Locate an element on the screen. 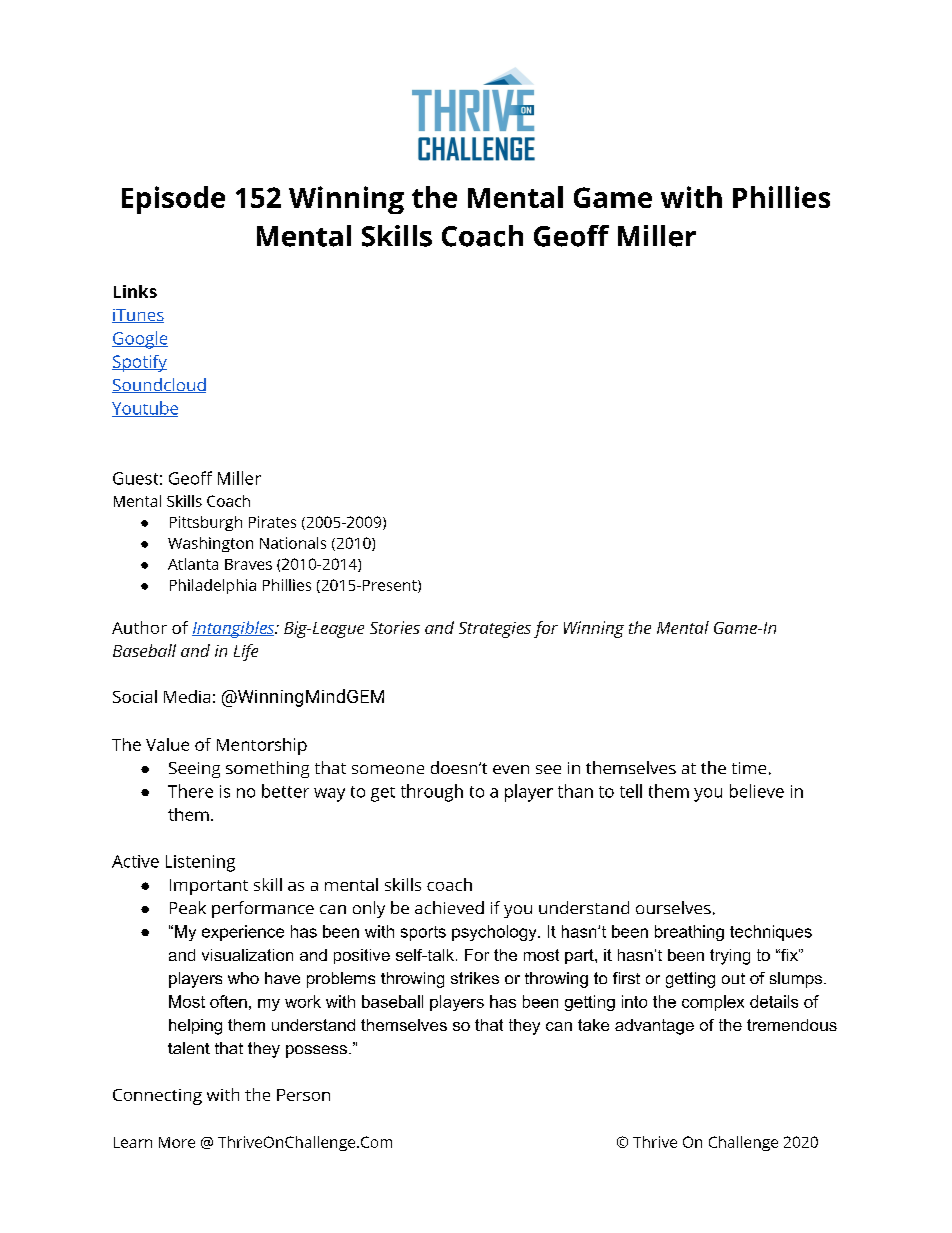  Links is located at coordinates (135, 291).
